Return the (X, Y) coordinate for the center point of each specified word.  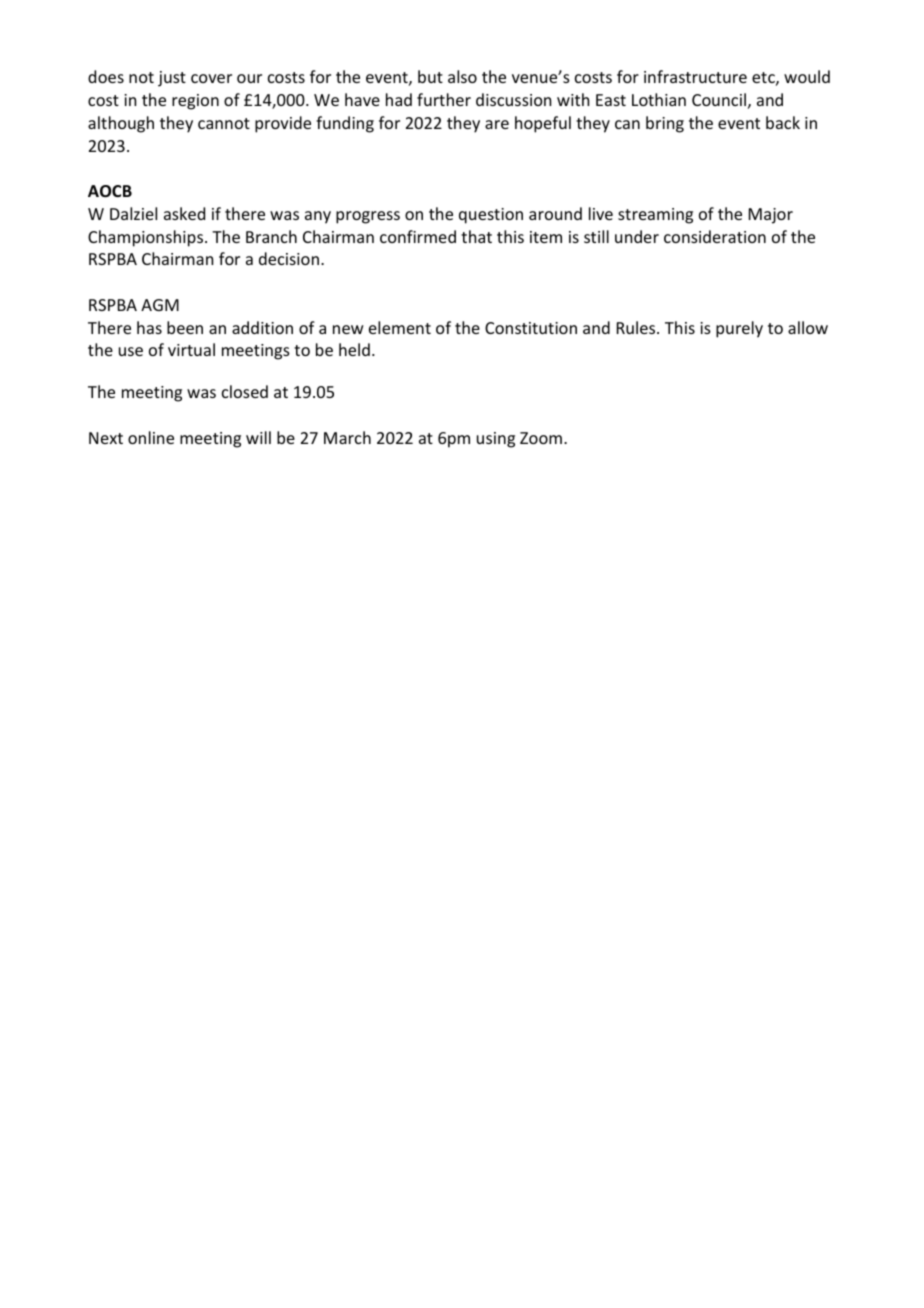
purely (739, 329)
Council (719, 99)
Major (771, 216)
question (491, 216)
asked (184, 213)
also (462, 76)
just (172, 79)
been (185, 327)
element (400, 327)
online (151, 437)
